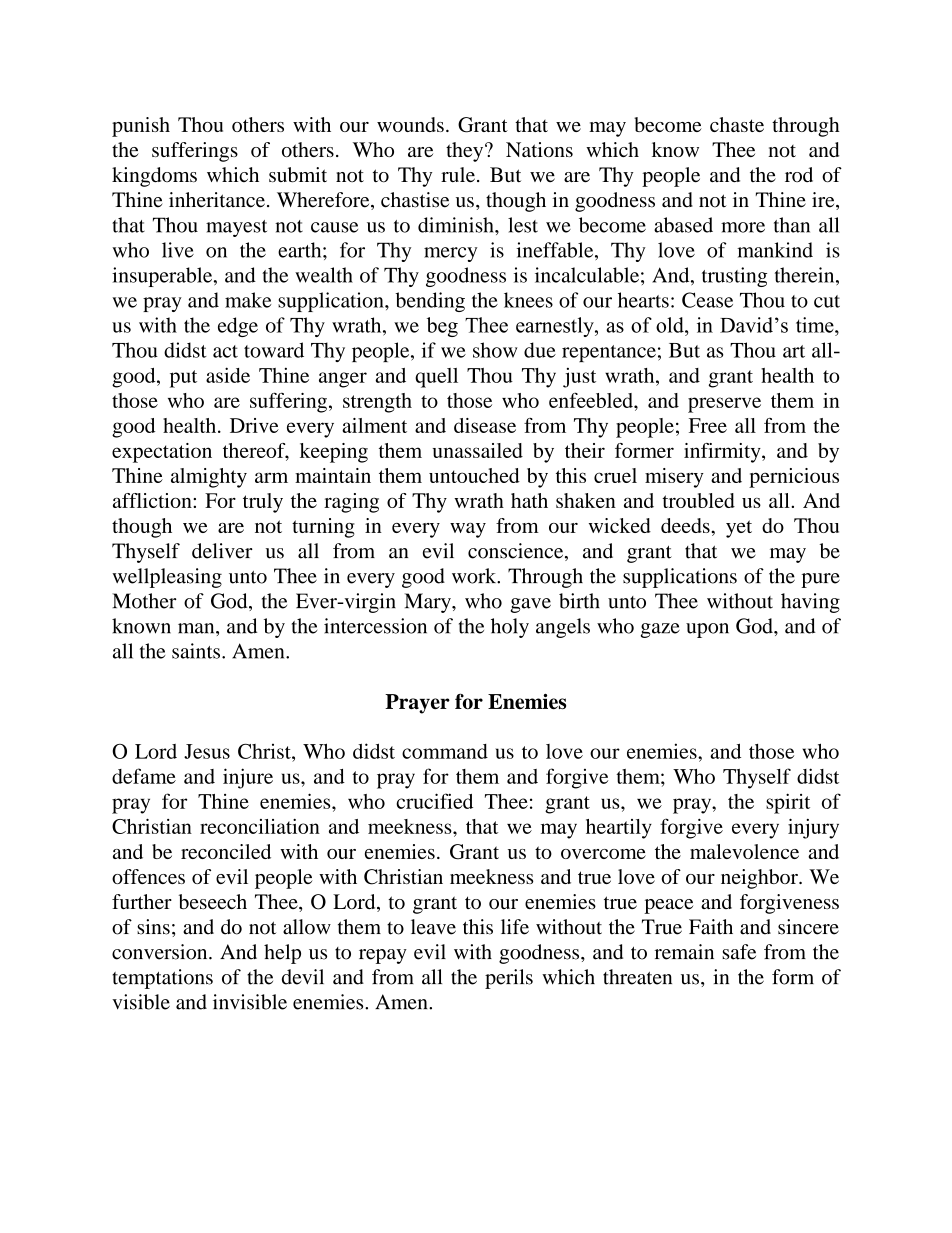  I want to click on safe, so click(739, 952).
